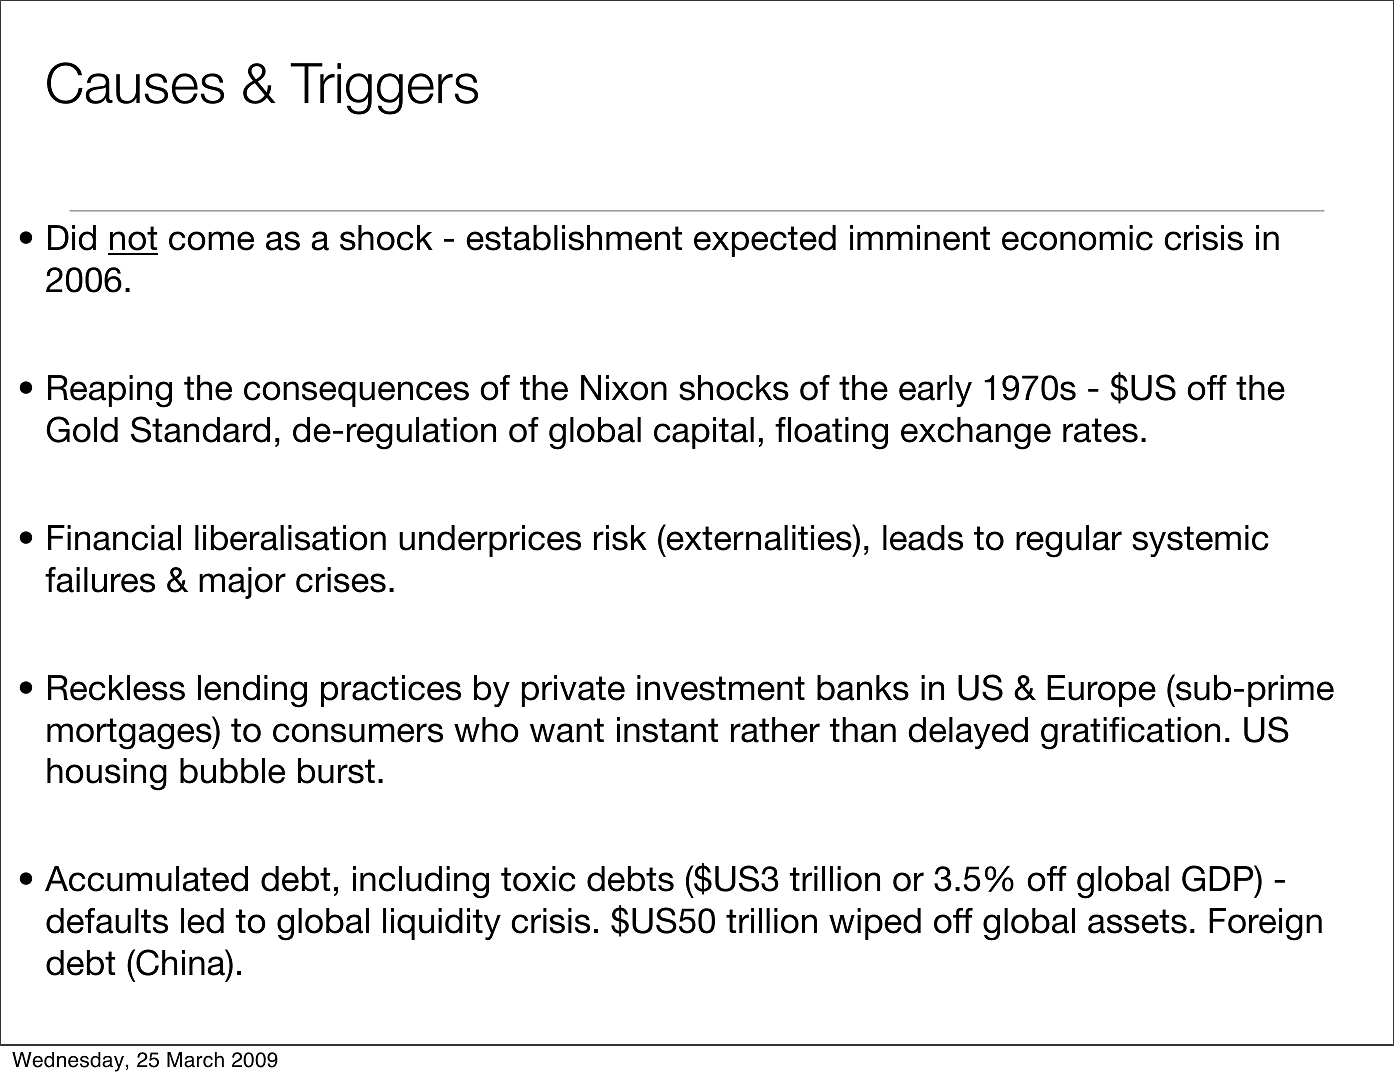  What do you see at coordinates (195, 1060) in the image?
I see `March` at bounding box center [195, 1060].
